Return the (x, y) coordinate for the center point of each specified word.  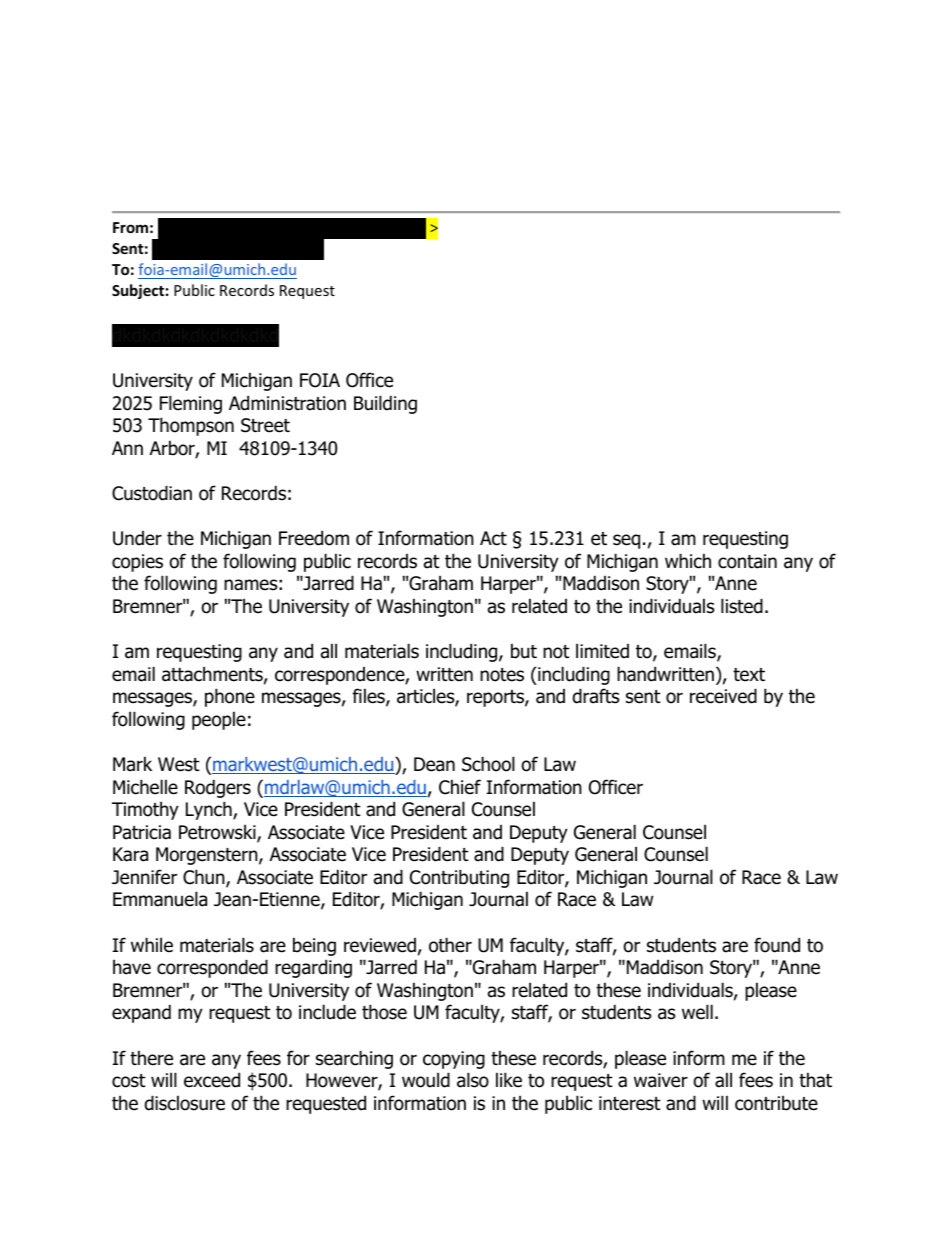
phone (230, 697)
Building (385, 404)
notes (502, 675)
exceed (212, 1080)
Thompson (191, 426)
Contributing (459, 878)
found (777, 945)
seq (626, 541)
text (749, 675)
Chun (205, 878)
